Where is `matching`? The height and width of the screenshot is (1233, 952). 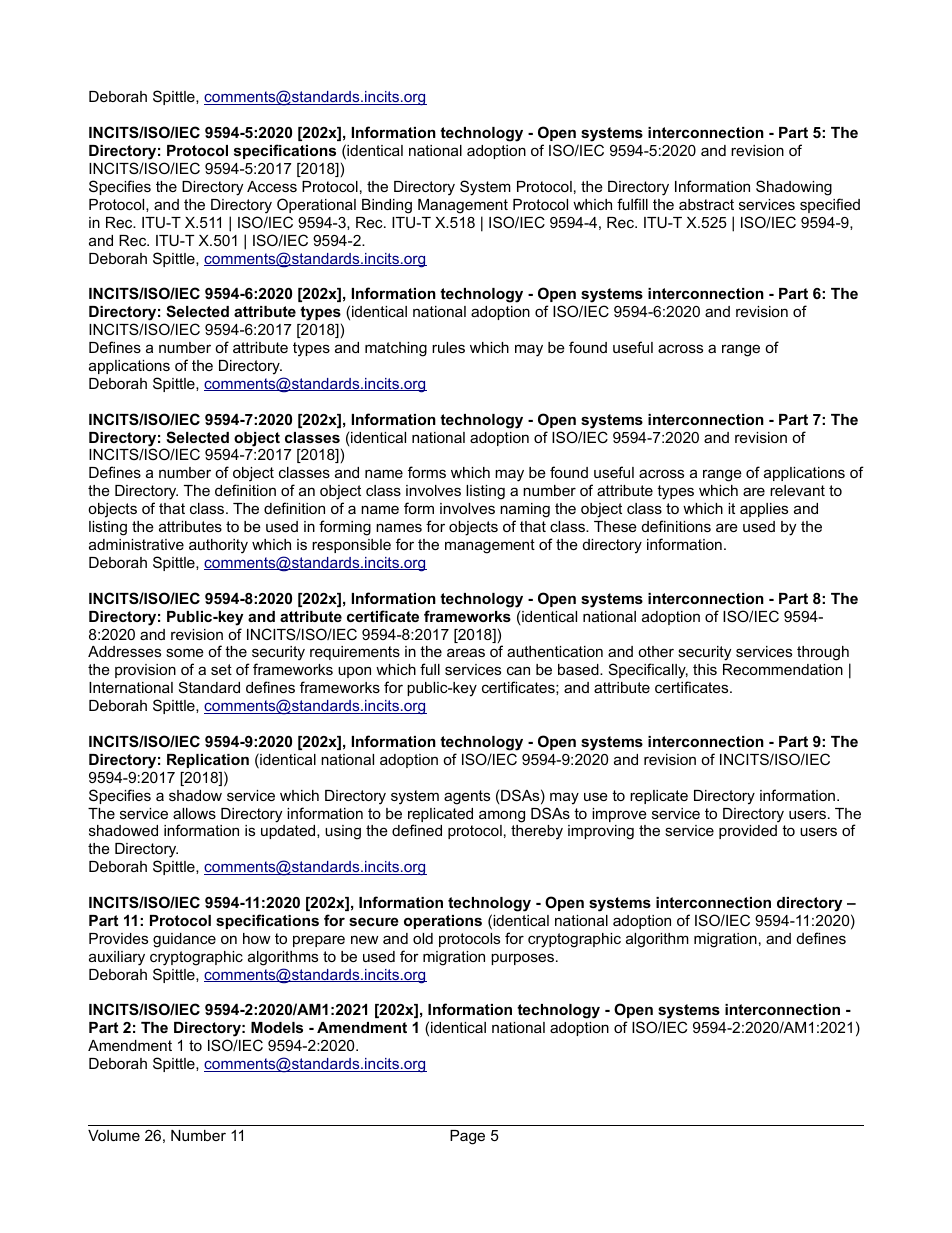 matching is located at coordinates (396, 349).
